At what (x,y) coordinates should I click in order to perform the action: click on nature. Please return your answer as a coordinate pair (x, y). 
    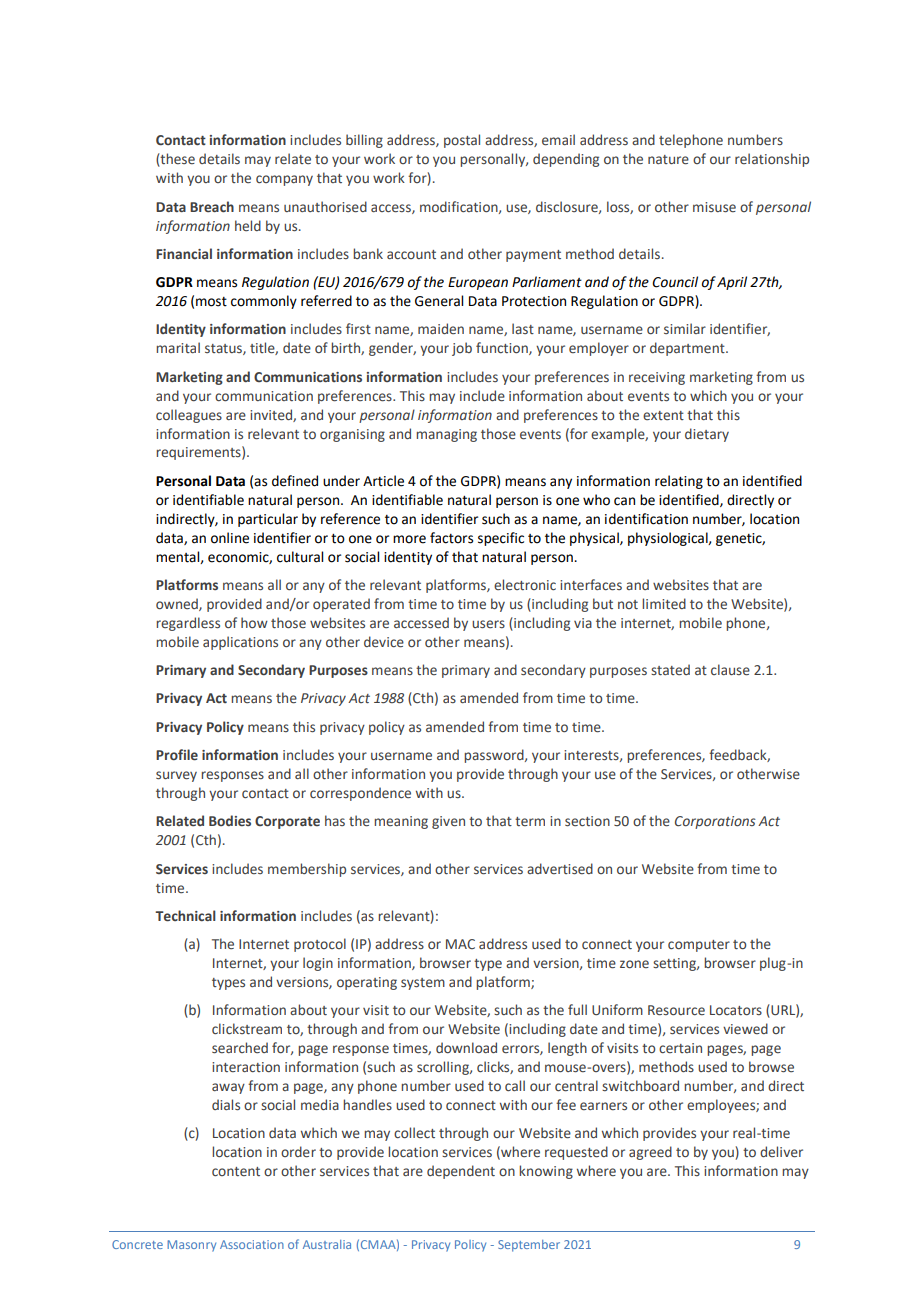
    Looking at the image, I should click on (668, 160).
